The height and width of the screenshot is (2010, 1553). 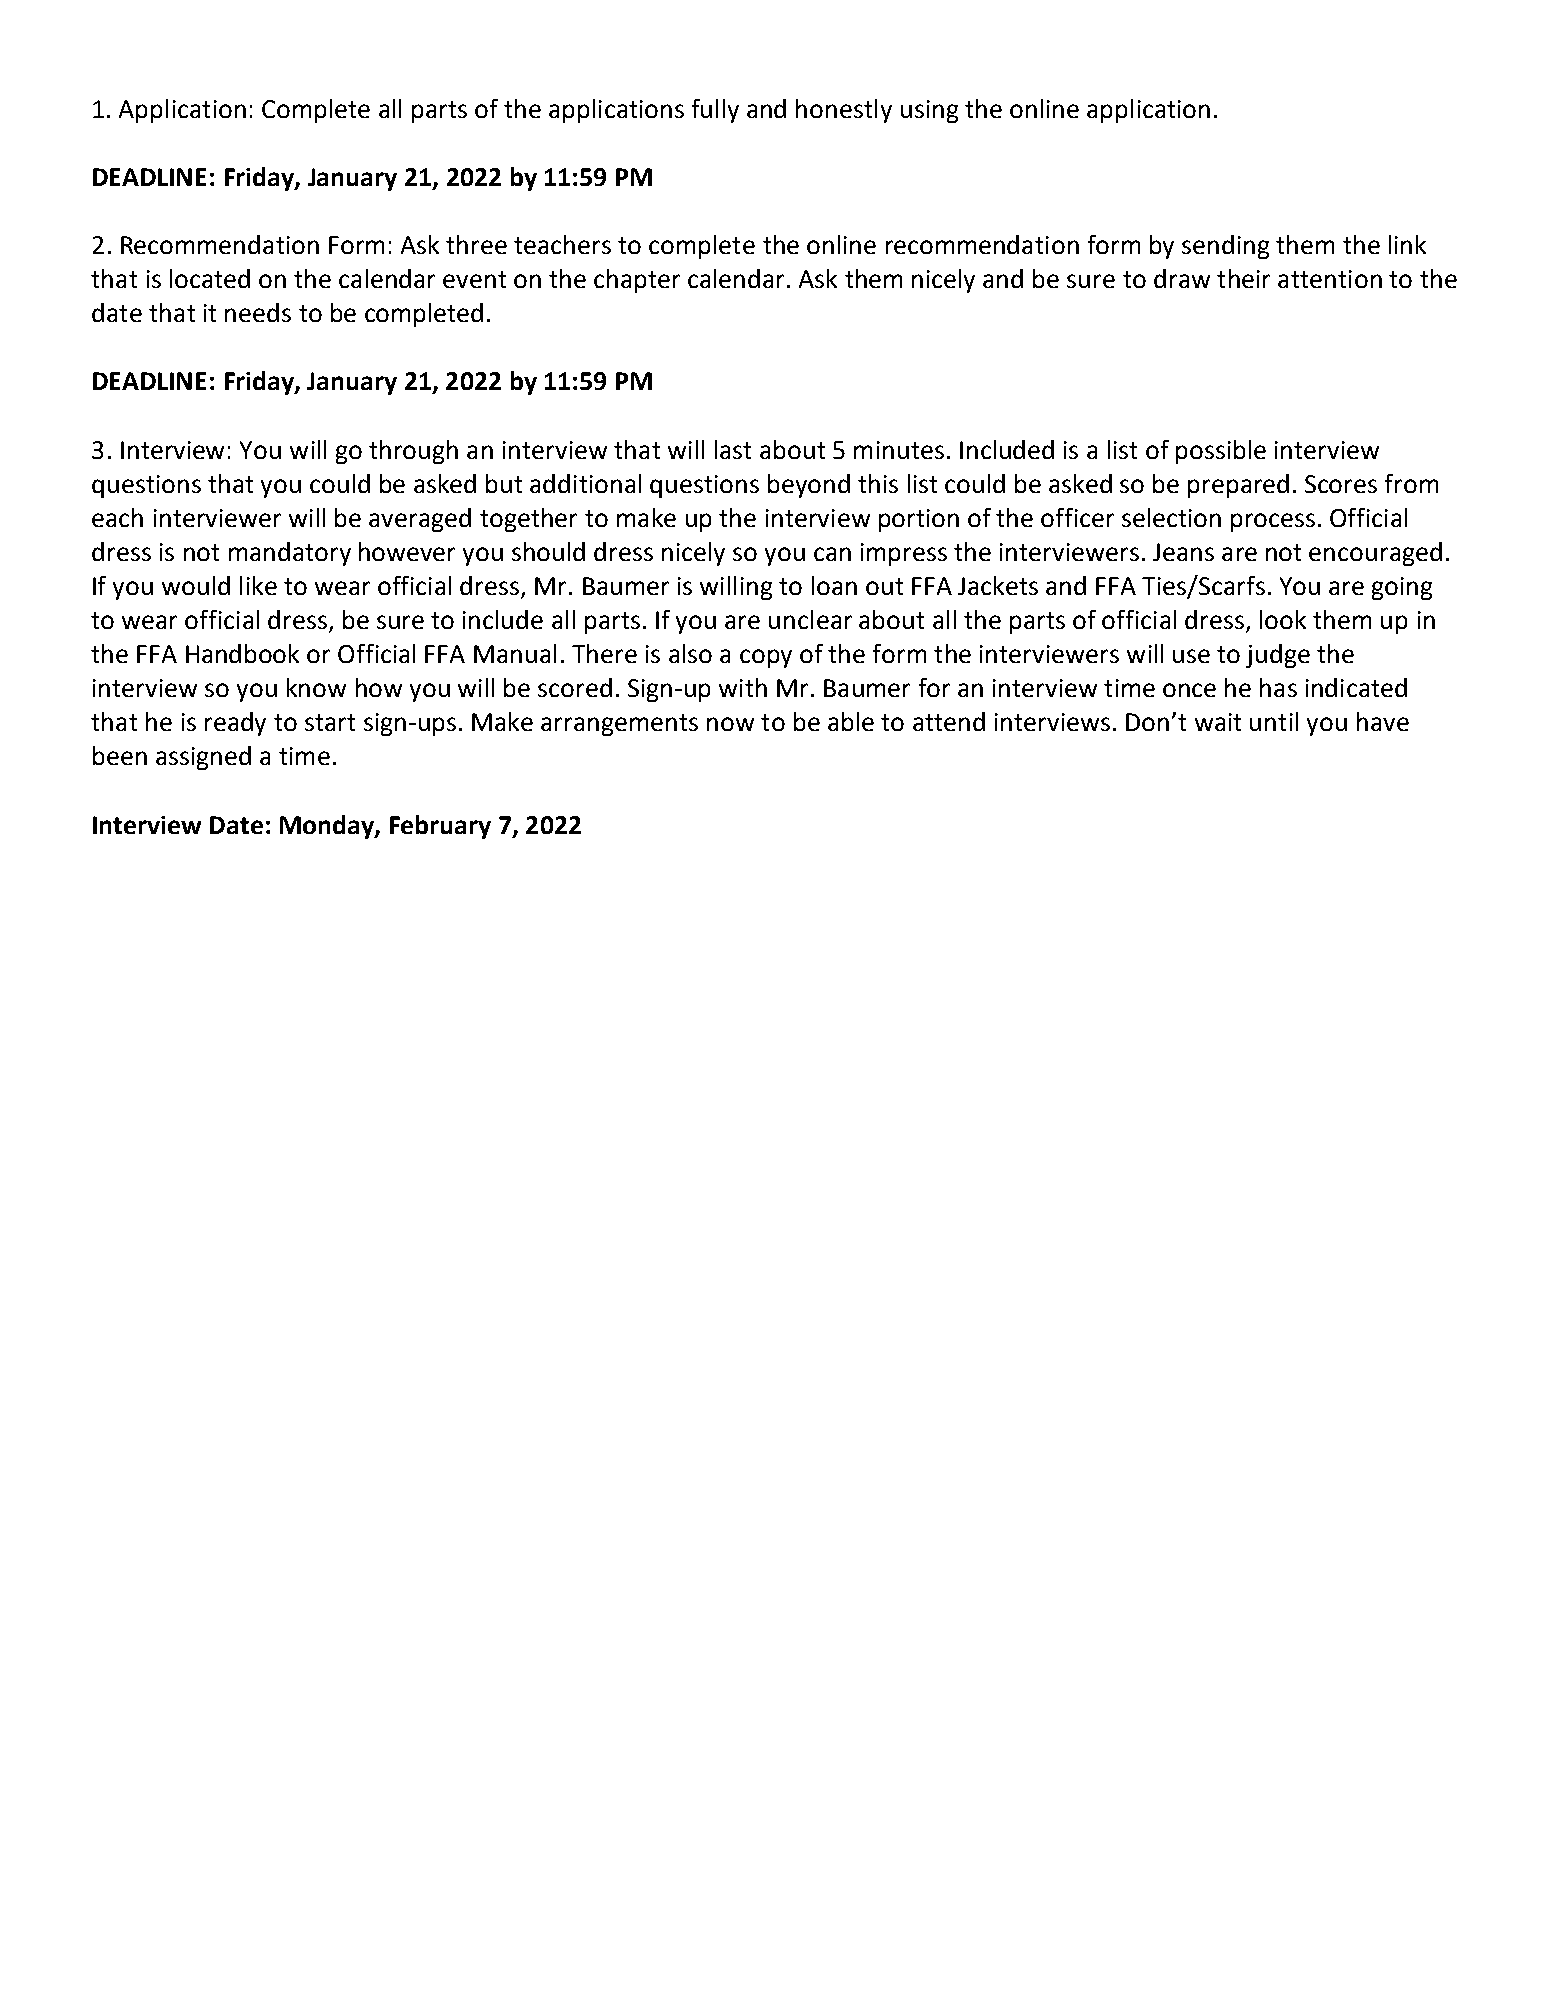 I want to click on Handbook, so click(x=242, y=653).
